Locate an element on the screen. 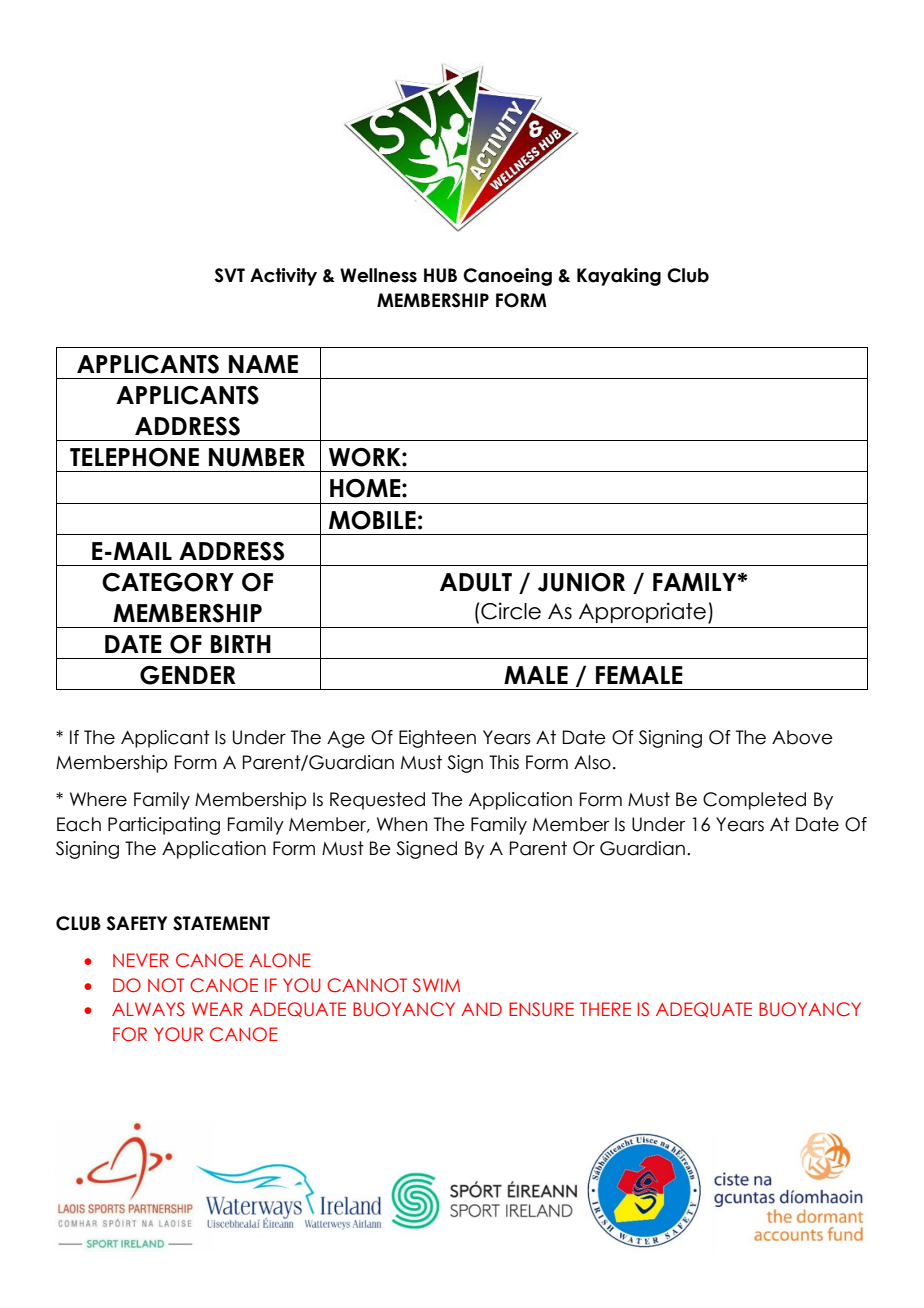 This screenshot has height=1308, width=924. Circle is located at coordinates (511, 611).
